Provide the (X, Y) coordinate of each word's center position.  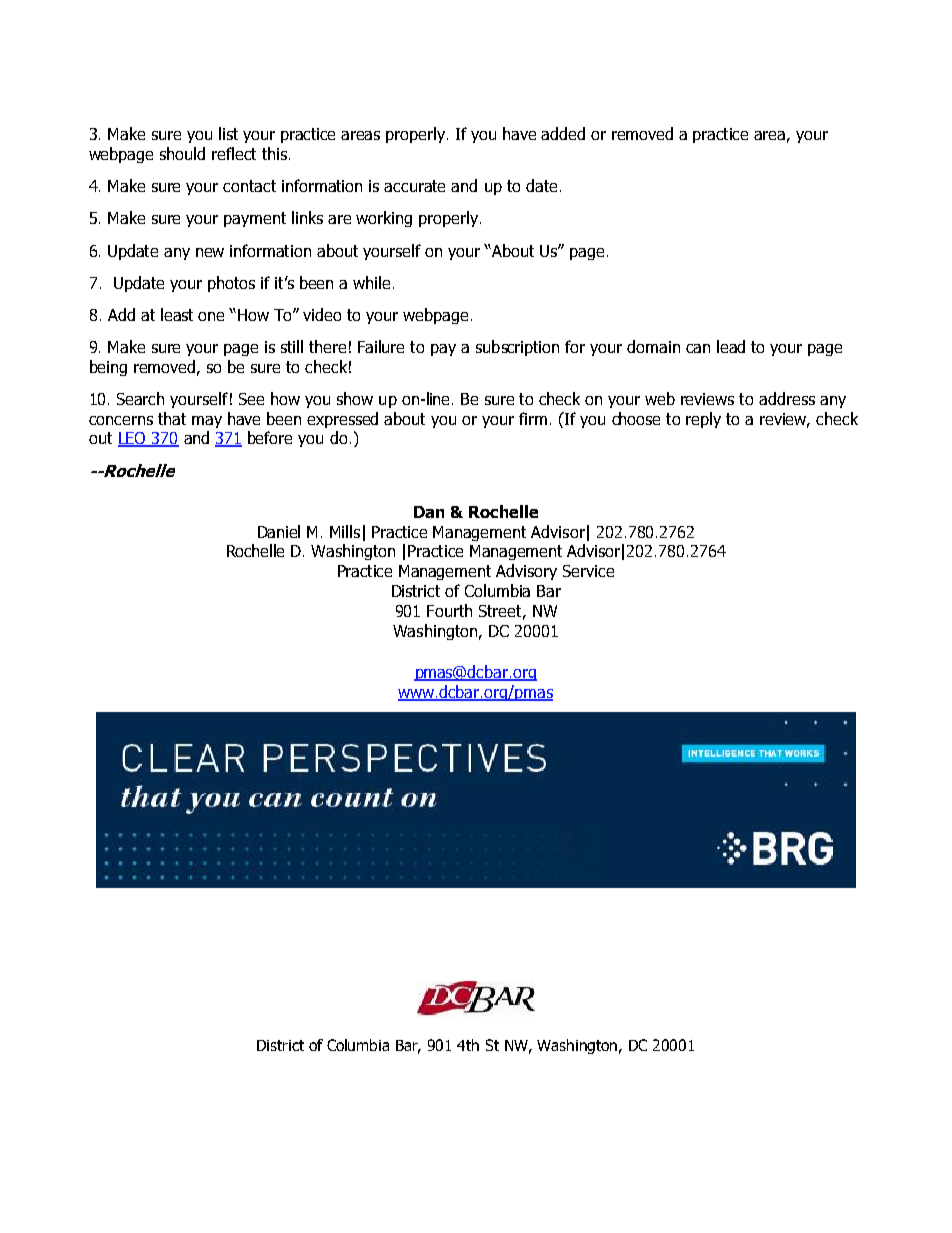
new (210, 252)
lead (731, 346)
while (371, 282)
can (698, 348)
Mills (345, 531)
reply (703, 420)
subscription (517, 348)
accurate (414, 186)
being (108, 368)
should (182, 153)
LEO (133, 439)
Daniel (279, 531)
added (563, 133)
